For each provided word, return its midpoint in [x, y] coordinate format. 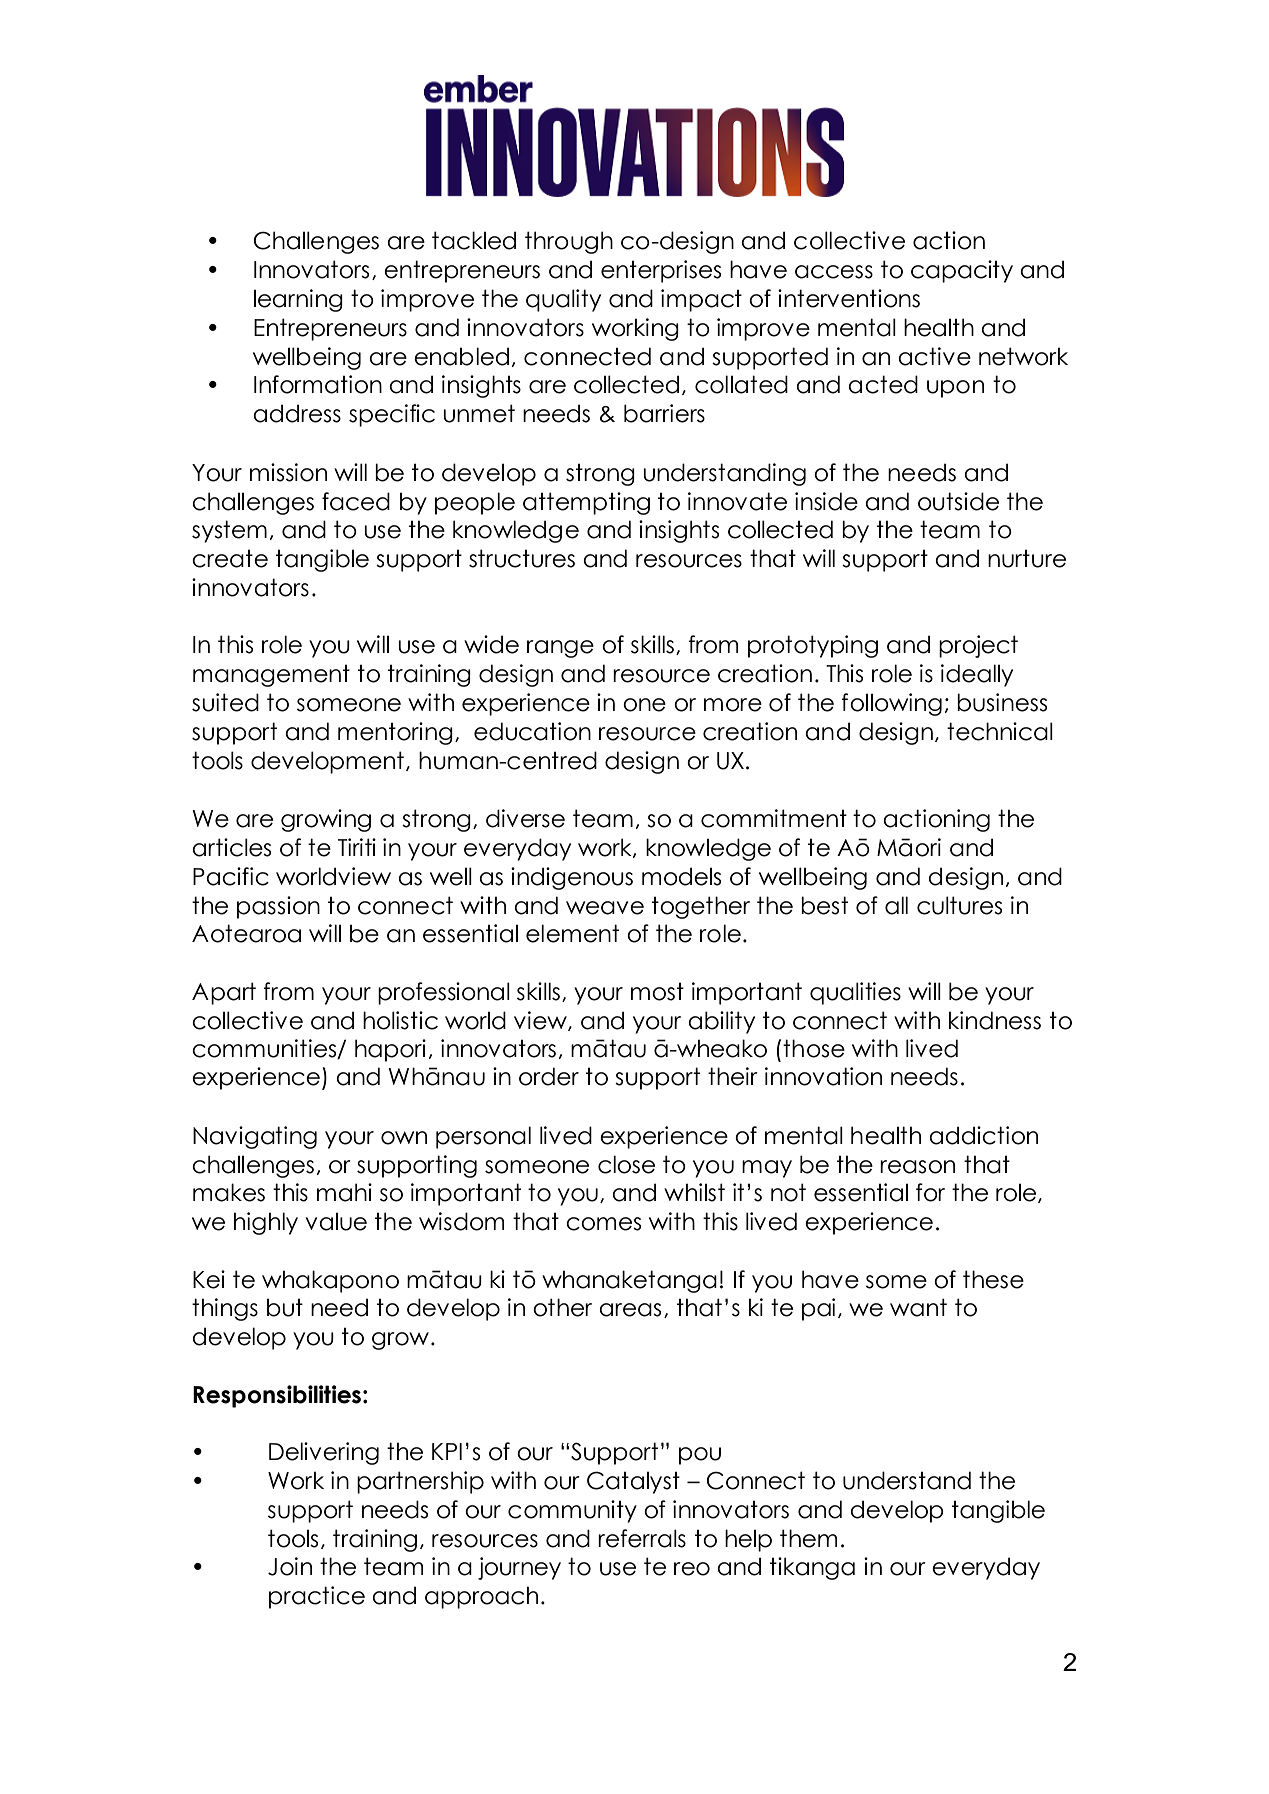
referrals [642, 1538]
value [336, 1222]
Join [290, 1566]
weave [605, 908]
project [978, 646]
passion [278, 907]
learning [298, 300]
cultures [959, 905]
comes [603, 1224]
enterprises [661, 271]
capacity [962, 271]
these [993, 1279]
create [230, 559]
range [560, 649]
